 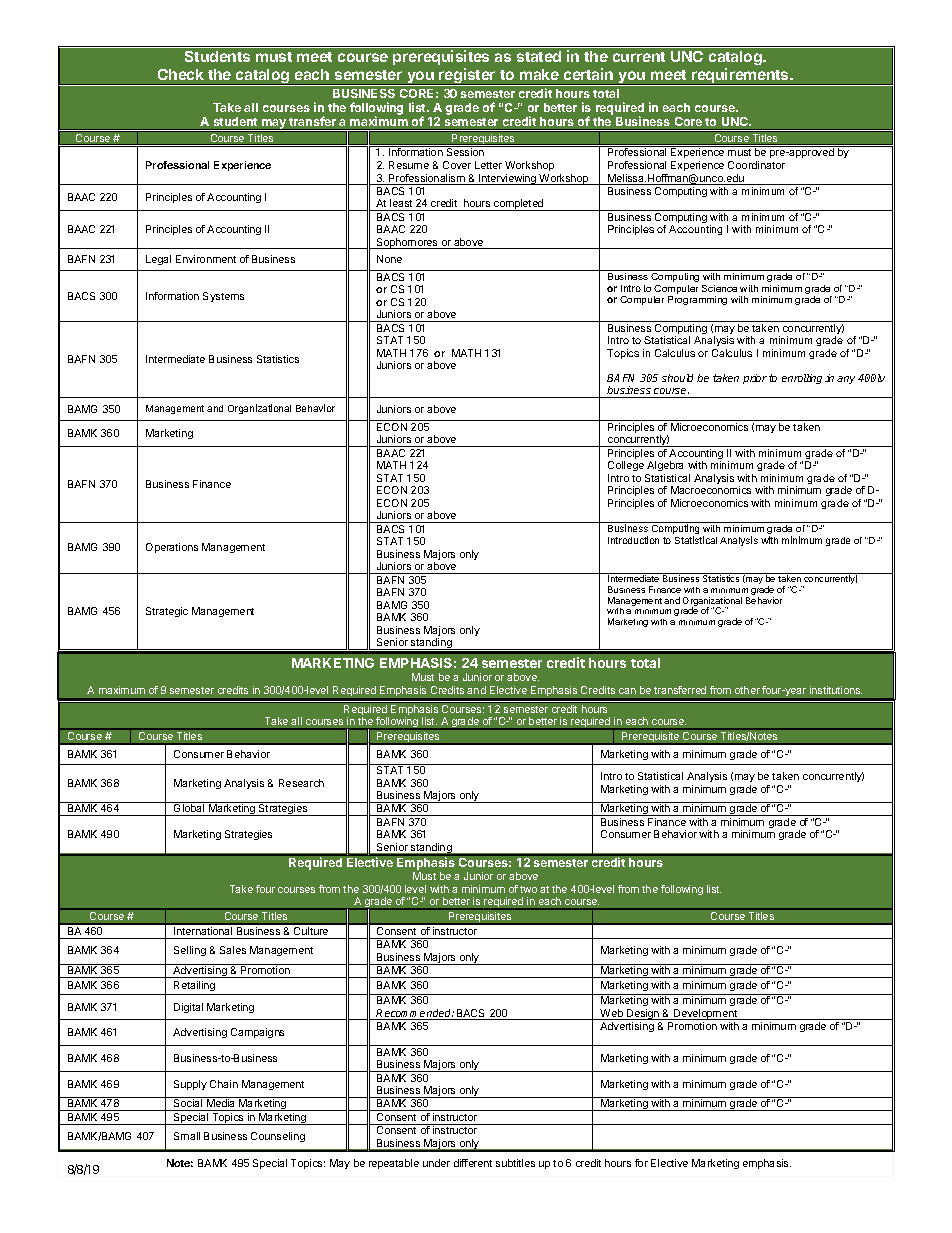 What do you see at coordinates (409, 165) in the page?
I see `Resume` at bounding box center [409, 165].
